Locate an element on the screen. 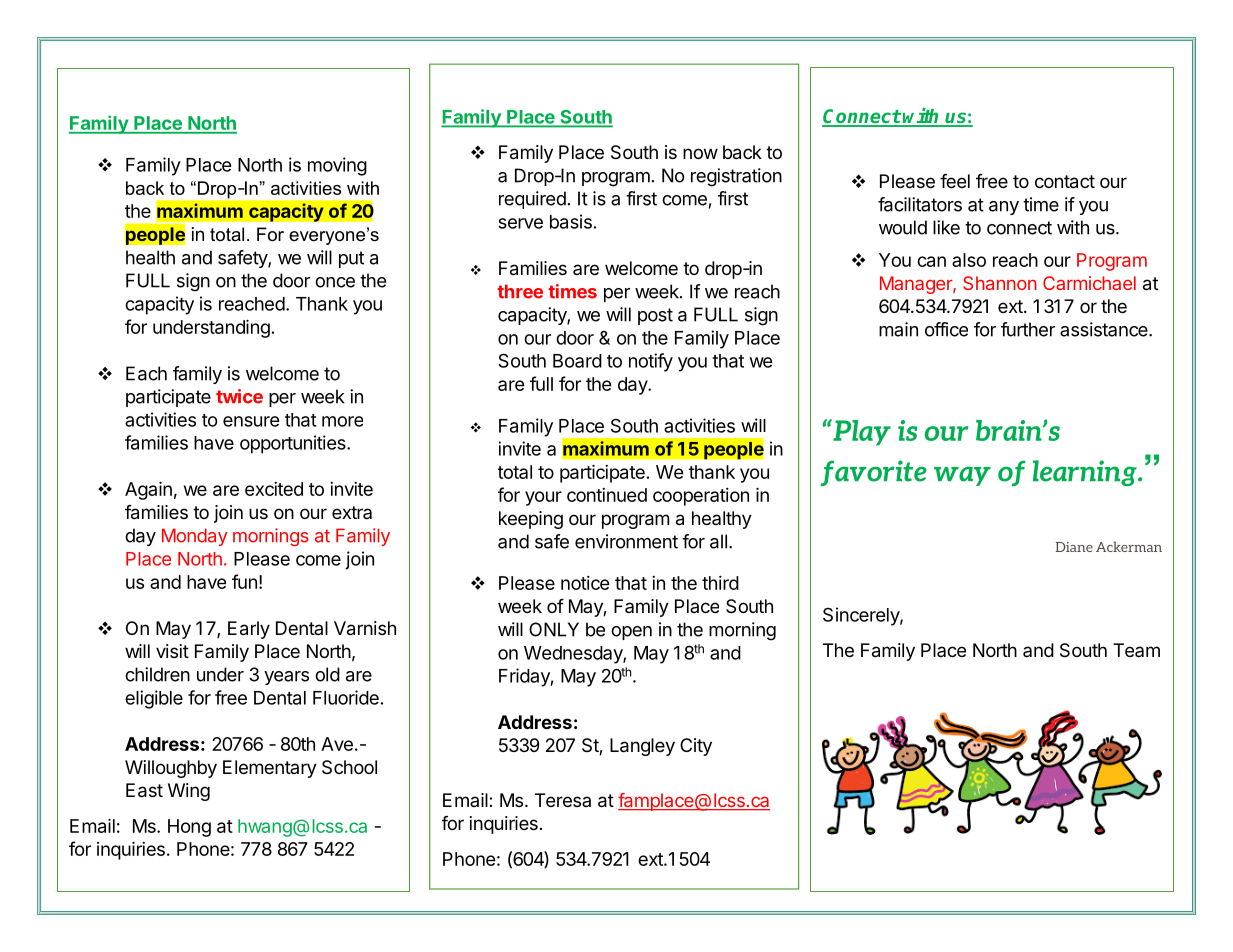 The height and width of the screenshot is (952, 1233). excited is located at coordinates (274, 489).
